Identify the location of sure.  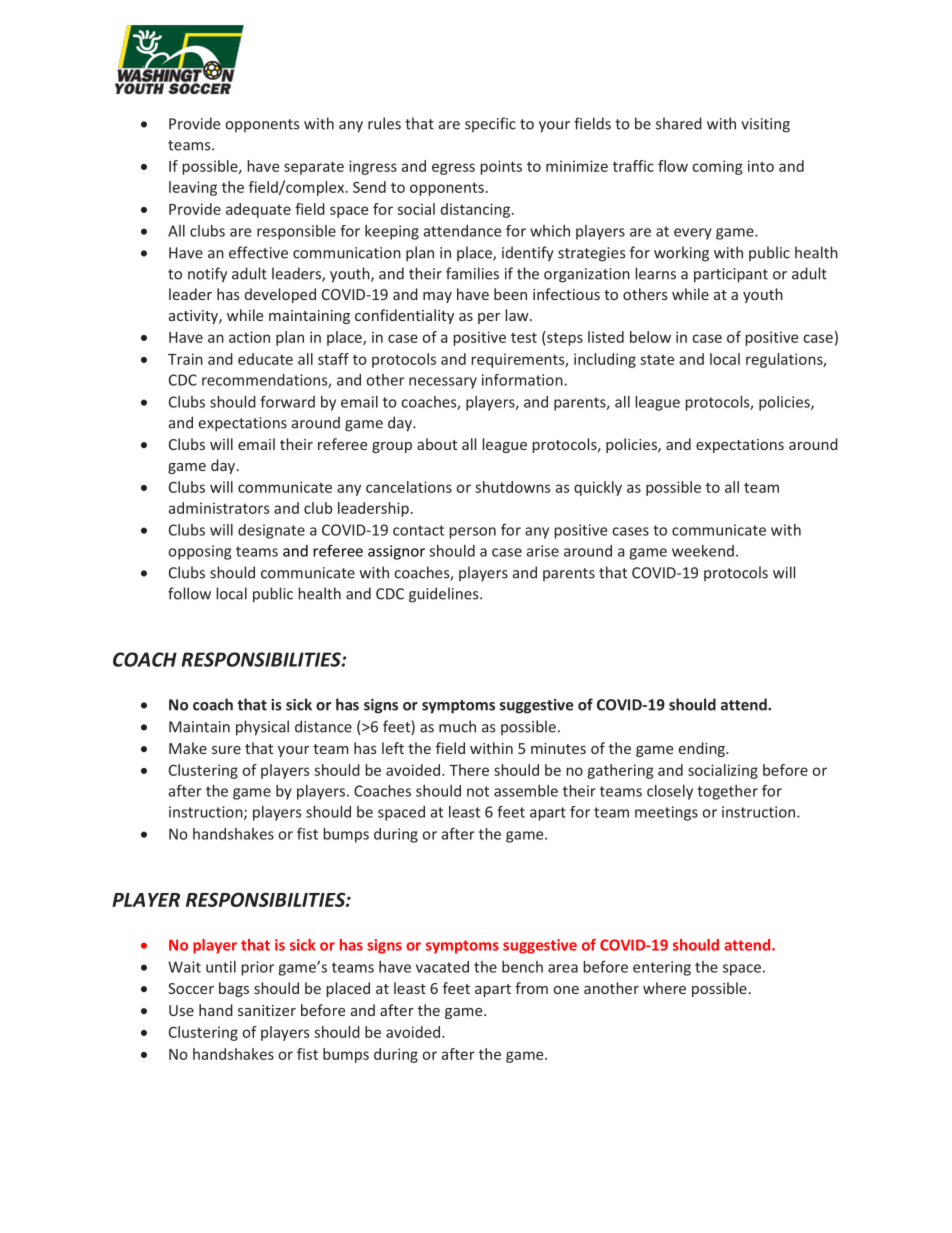
(226, 750).
